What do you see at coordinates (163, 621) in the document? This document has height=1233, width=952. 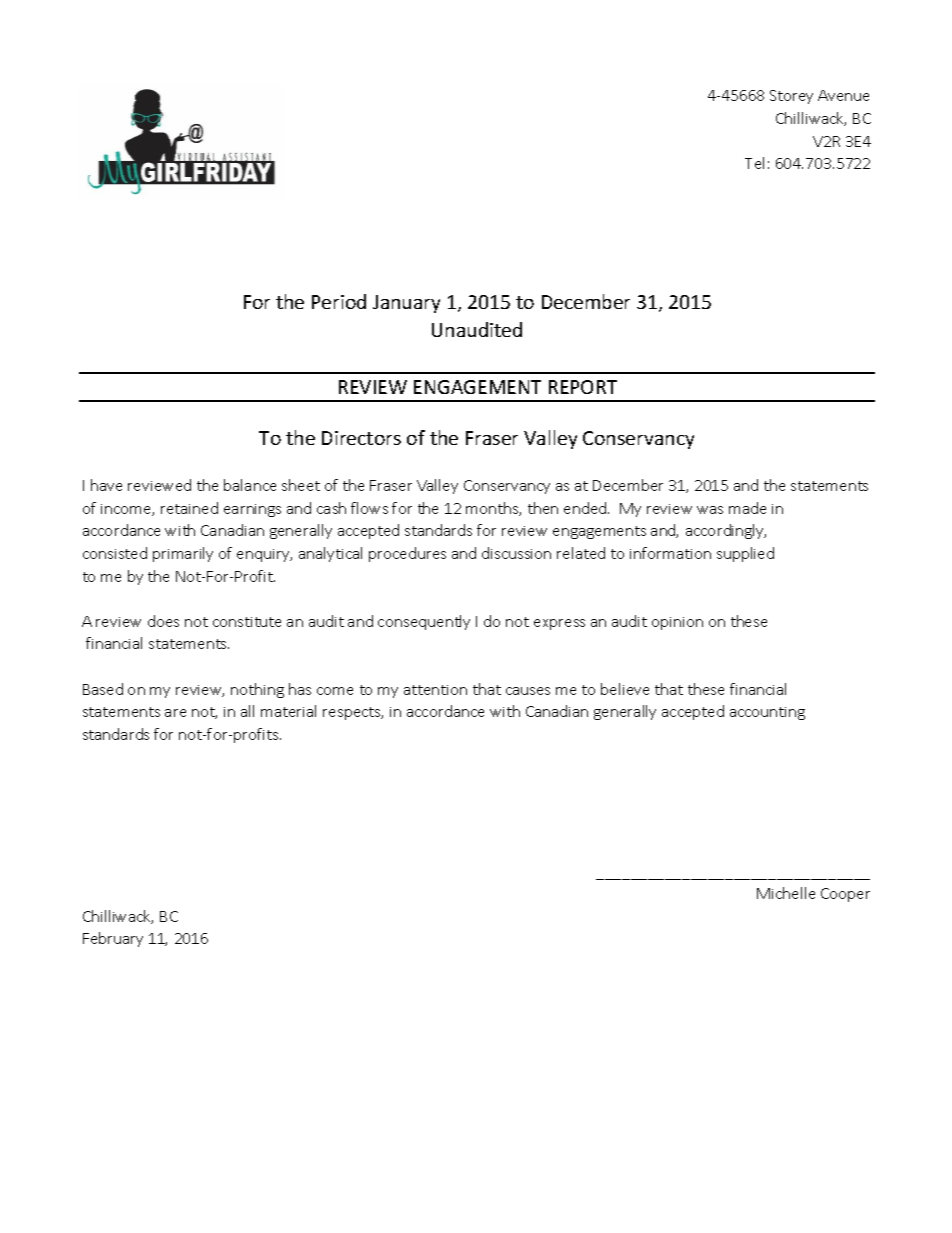 I see `does` at bounding box center [163, 621].
